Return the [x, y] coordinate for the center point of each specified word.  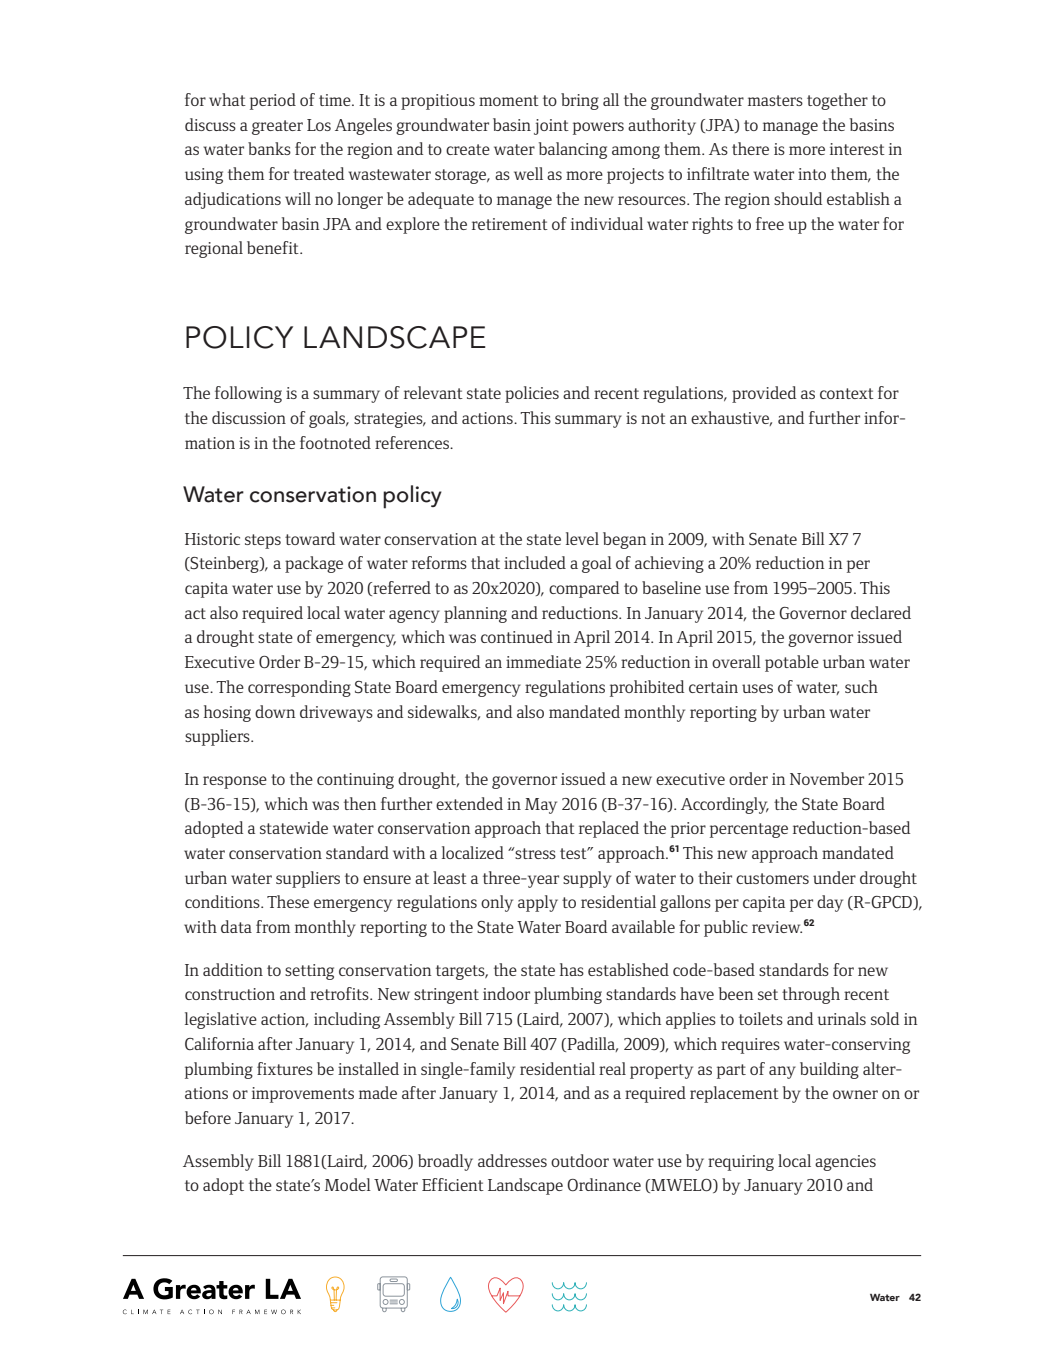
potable [792, 663]
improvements [303, 1095]
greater [277, 127]
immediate [543, 661]
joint [551, 127]
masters [775, 100]
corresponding [299, 688]
